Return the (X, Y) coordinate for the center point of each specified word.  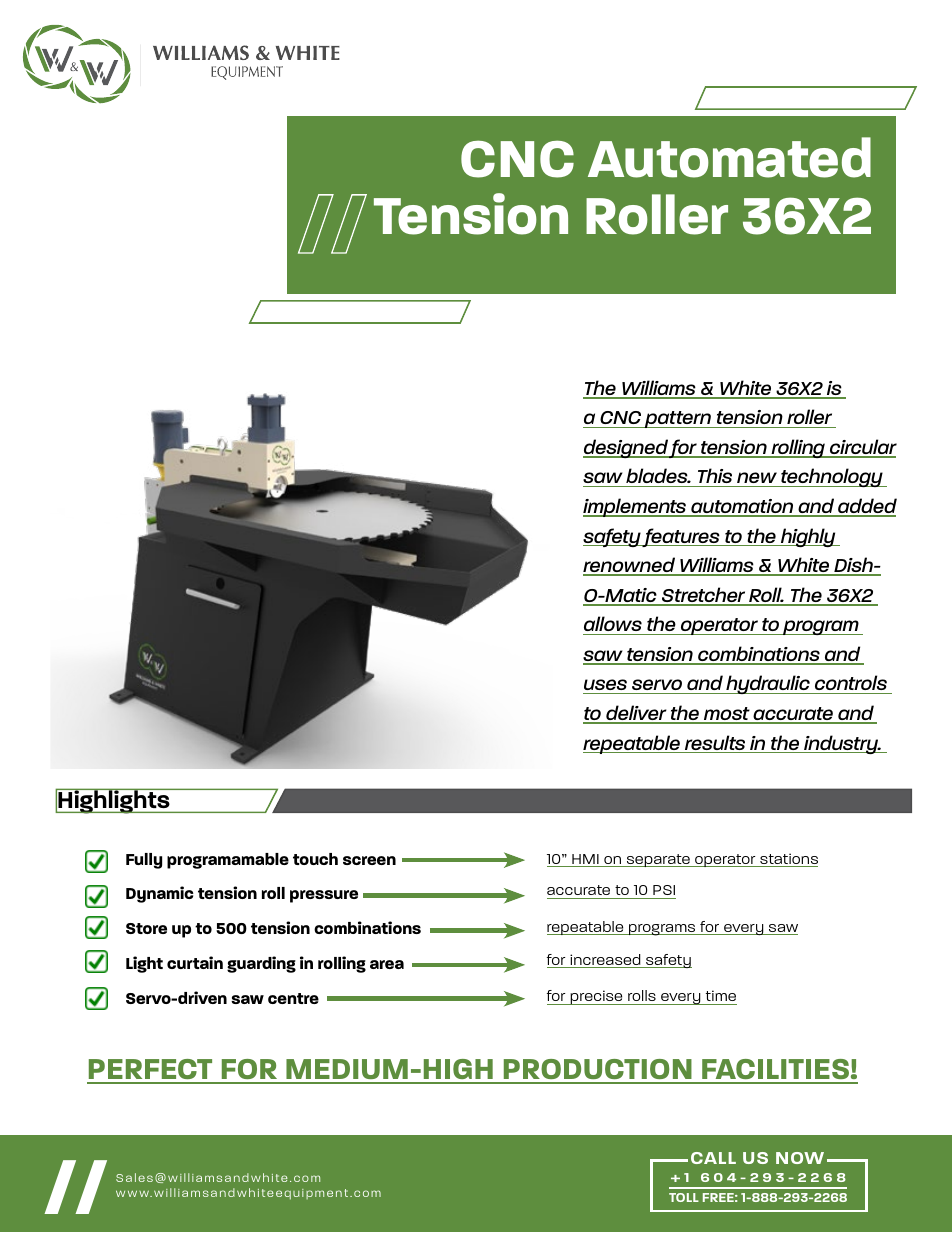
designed (626, 448)
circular (862, 448)
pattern (678, 419)
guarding (261, 964)
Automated (729, 157)
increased (605, 961)
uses (606, 686)
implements (636, 507)
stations (788, 860)
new (757, 477)
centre (293, 998)
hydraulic (768, 684)
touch (315, 859)
